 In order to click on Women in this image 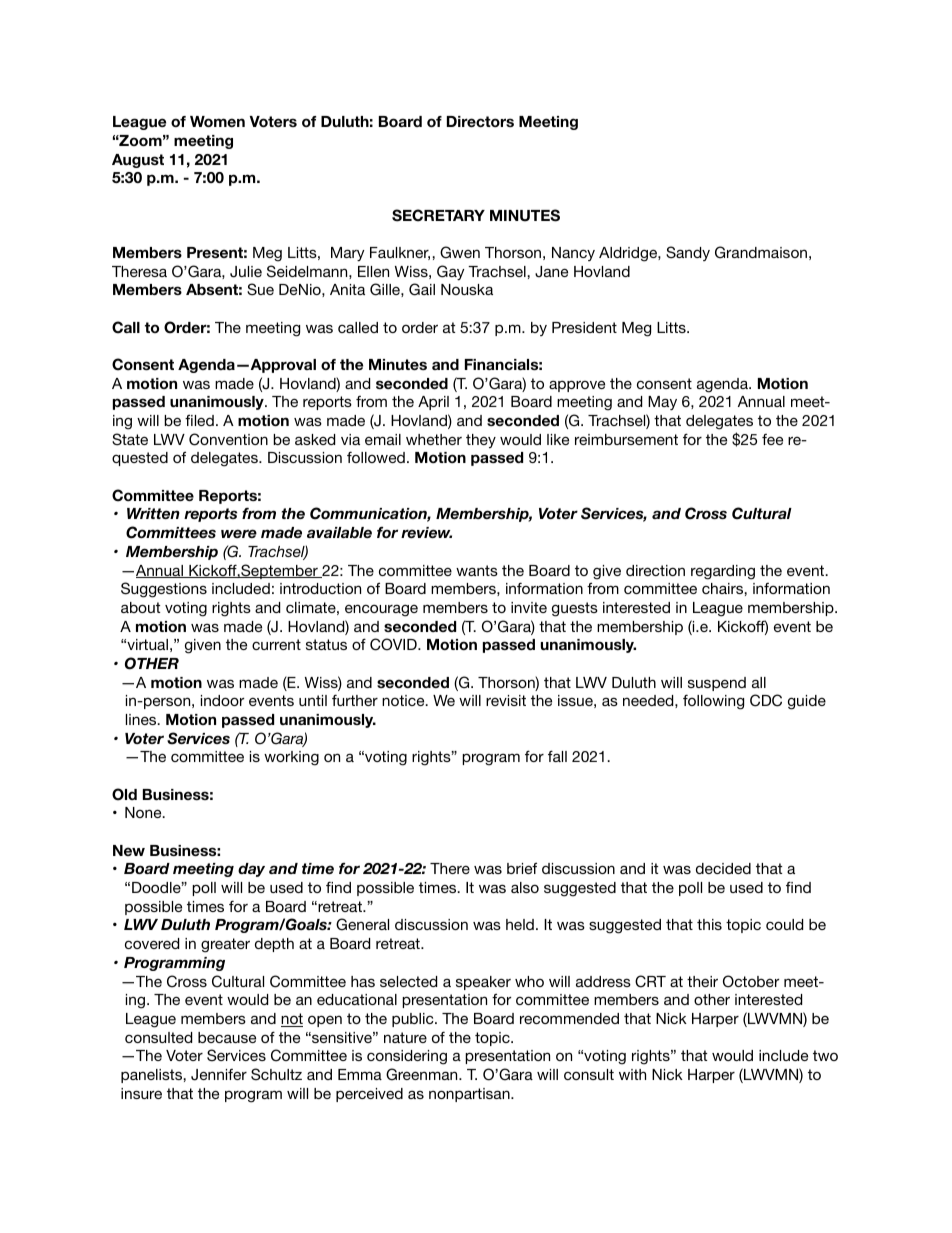, I will do `click(217, 121)`.
